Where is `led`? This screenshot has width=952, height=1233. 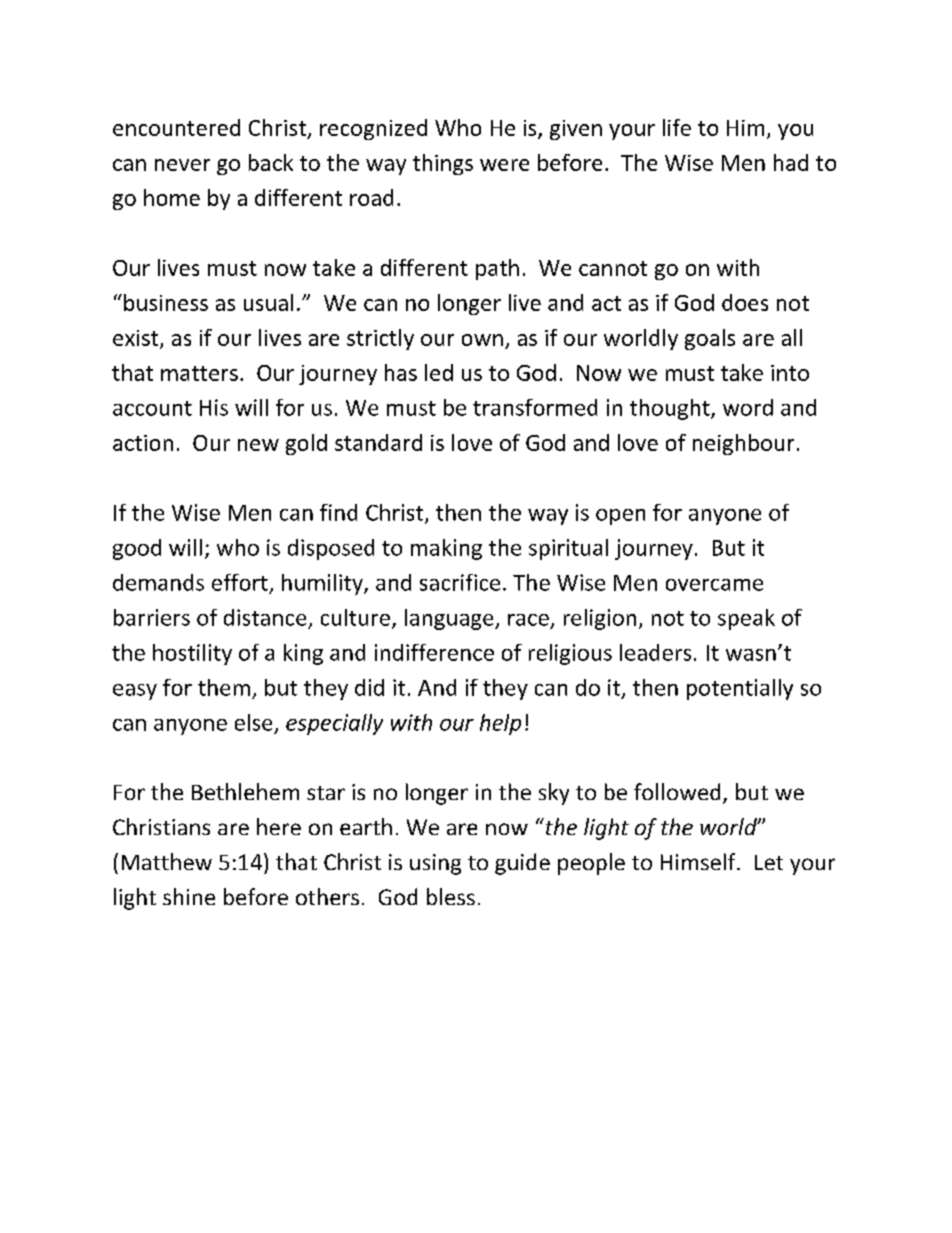
led is located at coordinates (439, 372).
